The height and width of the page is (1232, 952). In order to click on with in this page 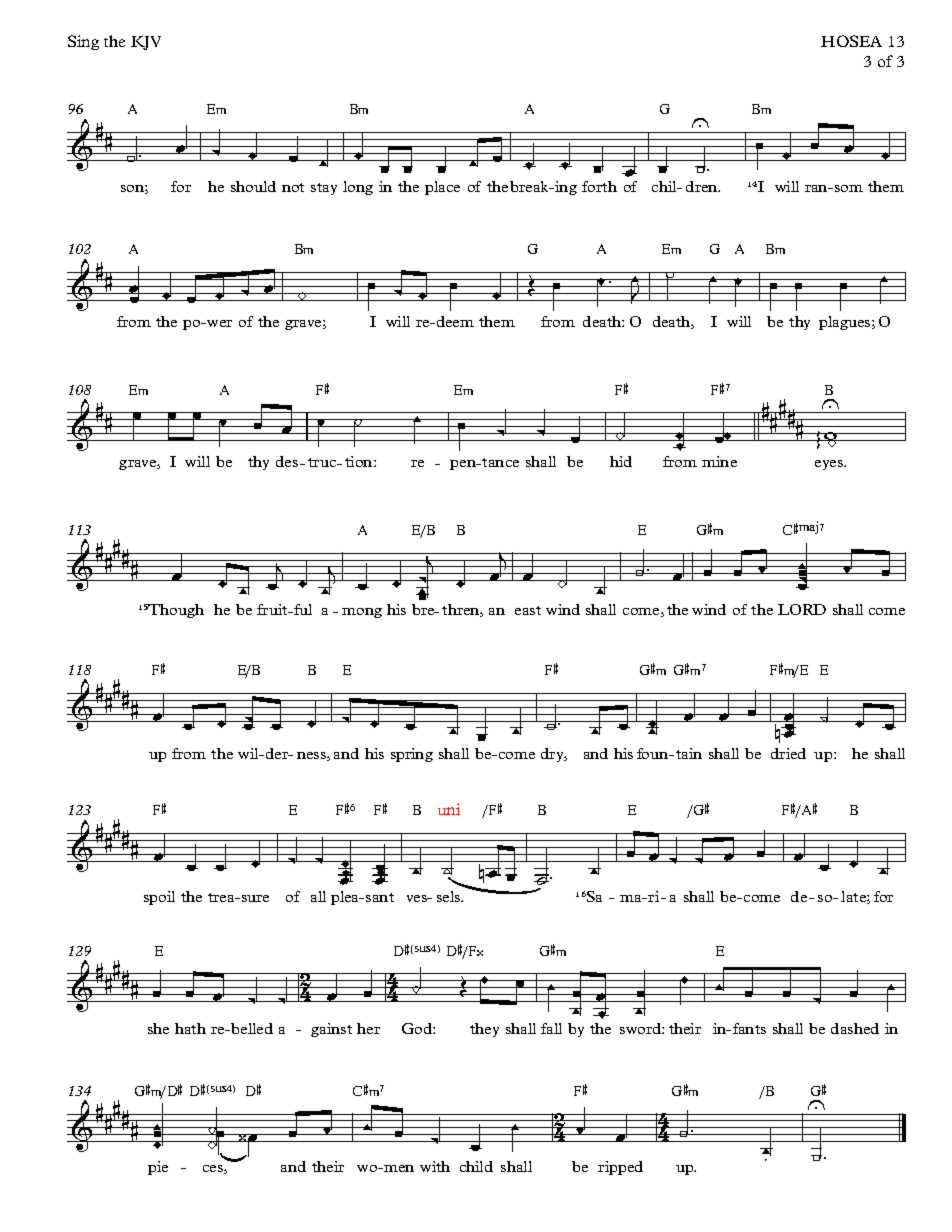, I will do `click(435, 1166)`.
